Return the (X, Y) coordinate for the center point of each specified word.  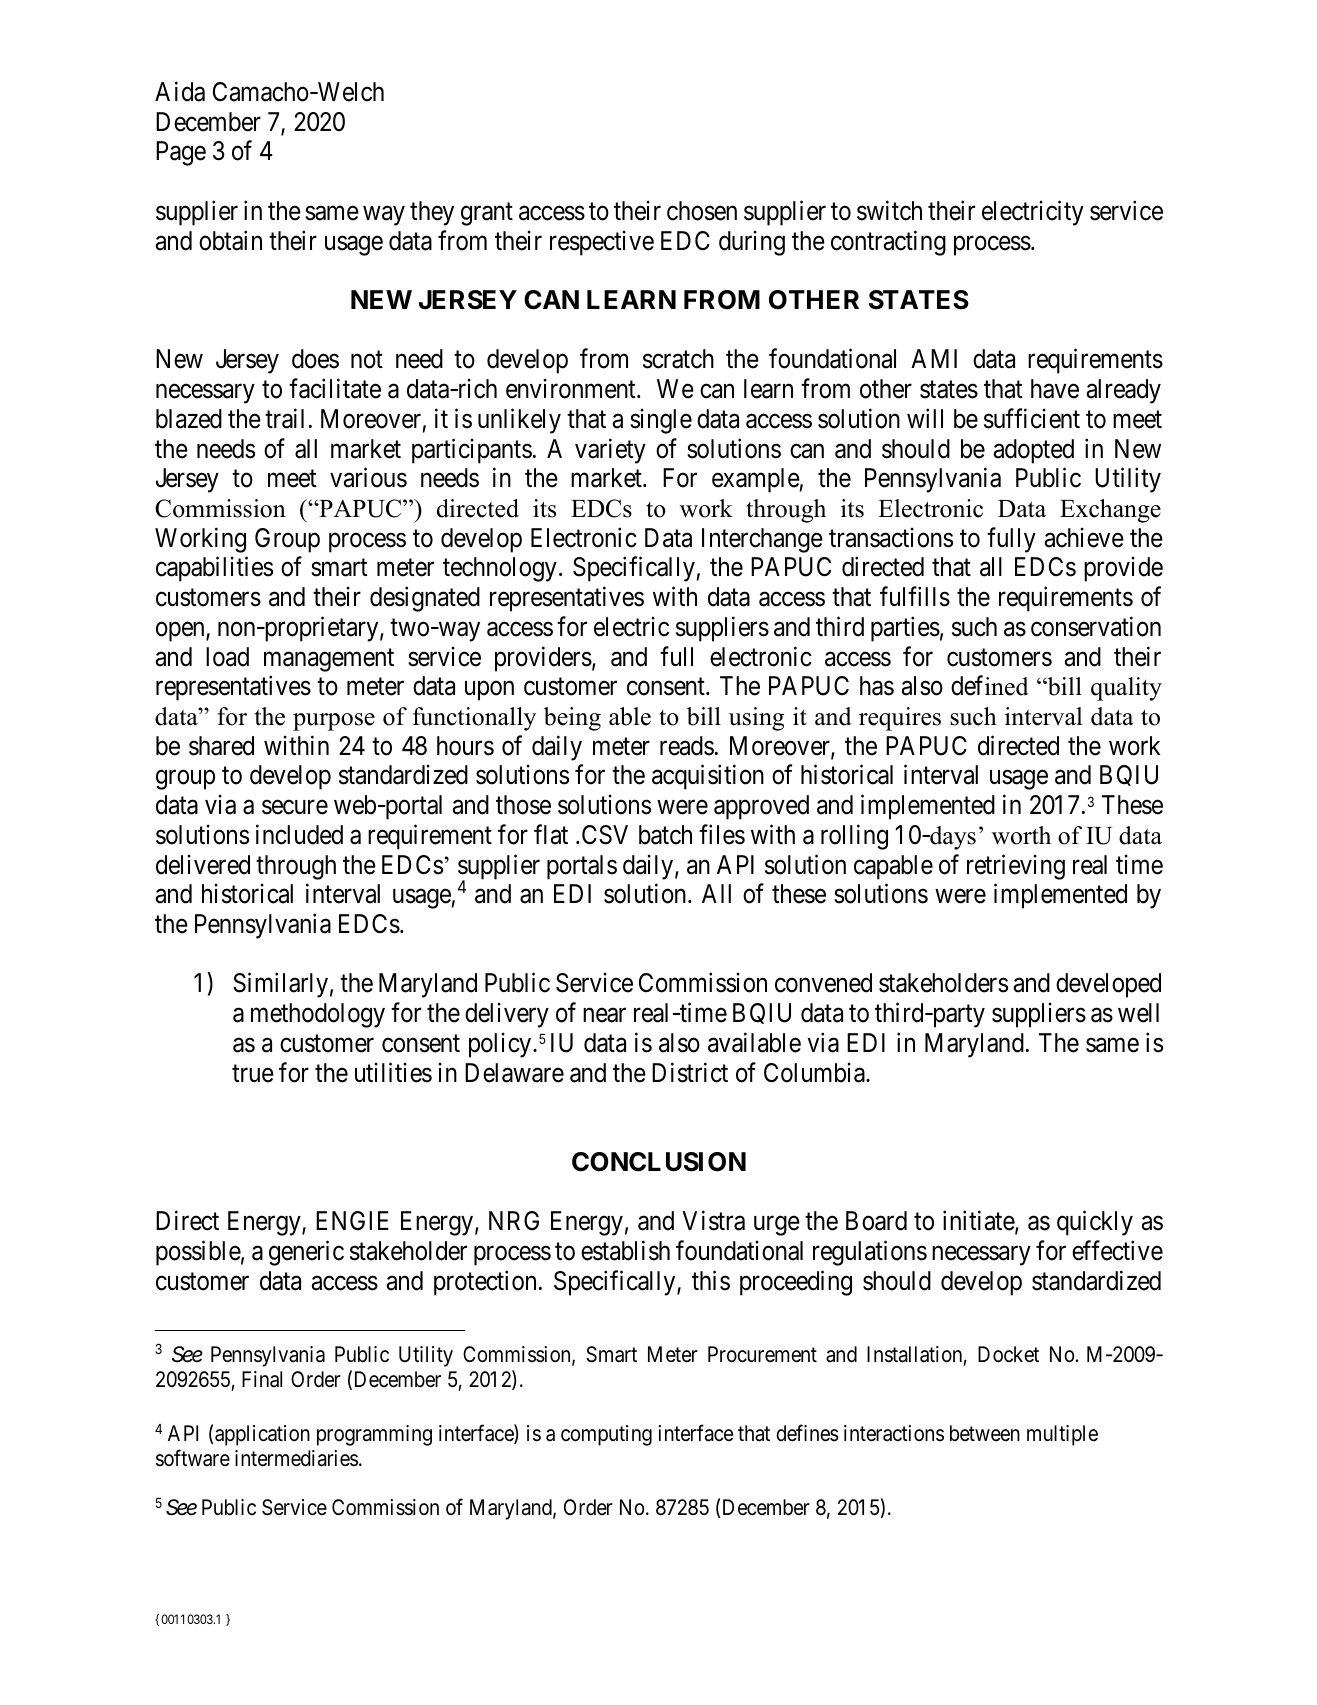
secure (295, 807)
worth (1021, 835)
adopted (1034, 451)
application (262, 1435)
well (1138, 1013)
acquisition (708, 777)
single (661, 421)
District (690, 1072)
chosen (702, 211)
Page (181, 153)
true (253, 1074)
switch (889, 210)
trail (284, 418)
